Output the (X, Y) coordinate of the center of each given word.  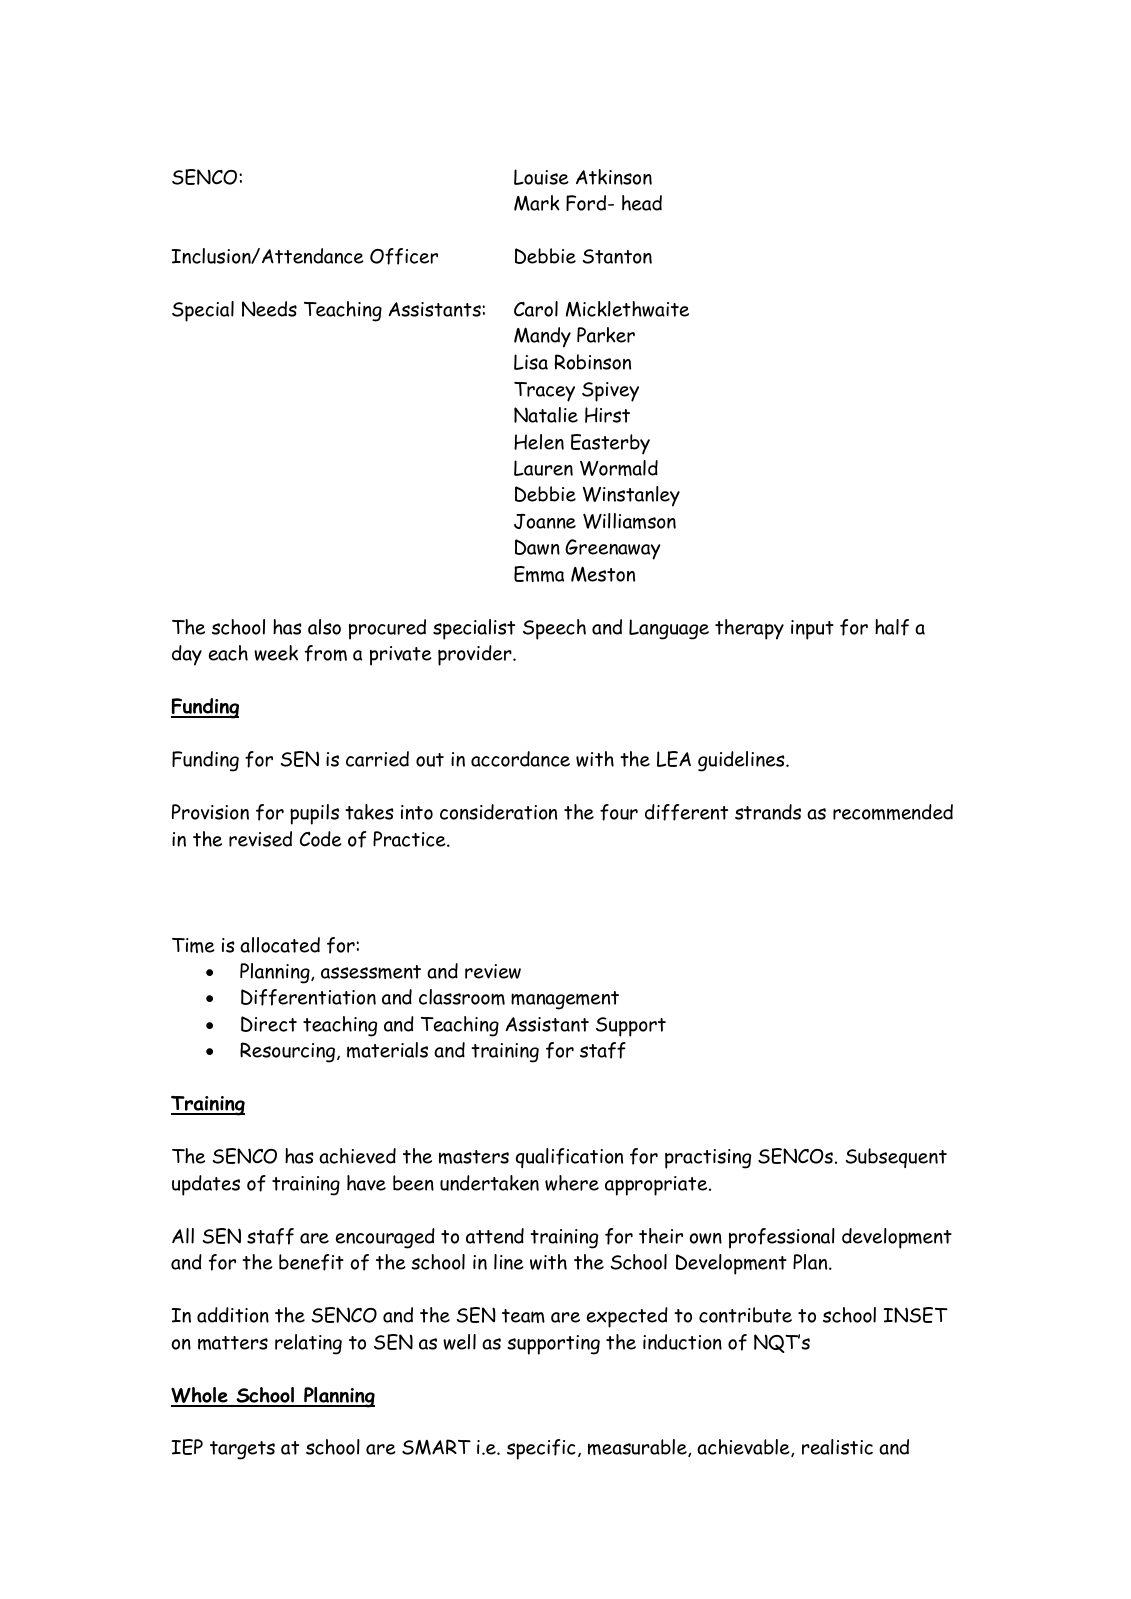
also (324, 627)
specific (541, 1449)
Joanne (545, 521)
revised (260, 839)
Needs (269, 309)
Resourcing (289, 1052)
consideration (498, 812)
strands (768, 812)
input (812, 630)
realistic (837, 1447)
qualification (569, 1158)
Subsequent (896, 1158)
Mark (537, 203)
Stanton (617, 256)
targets (242, 1450)
